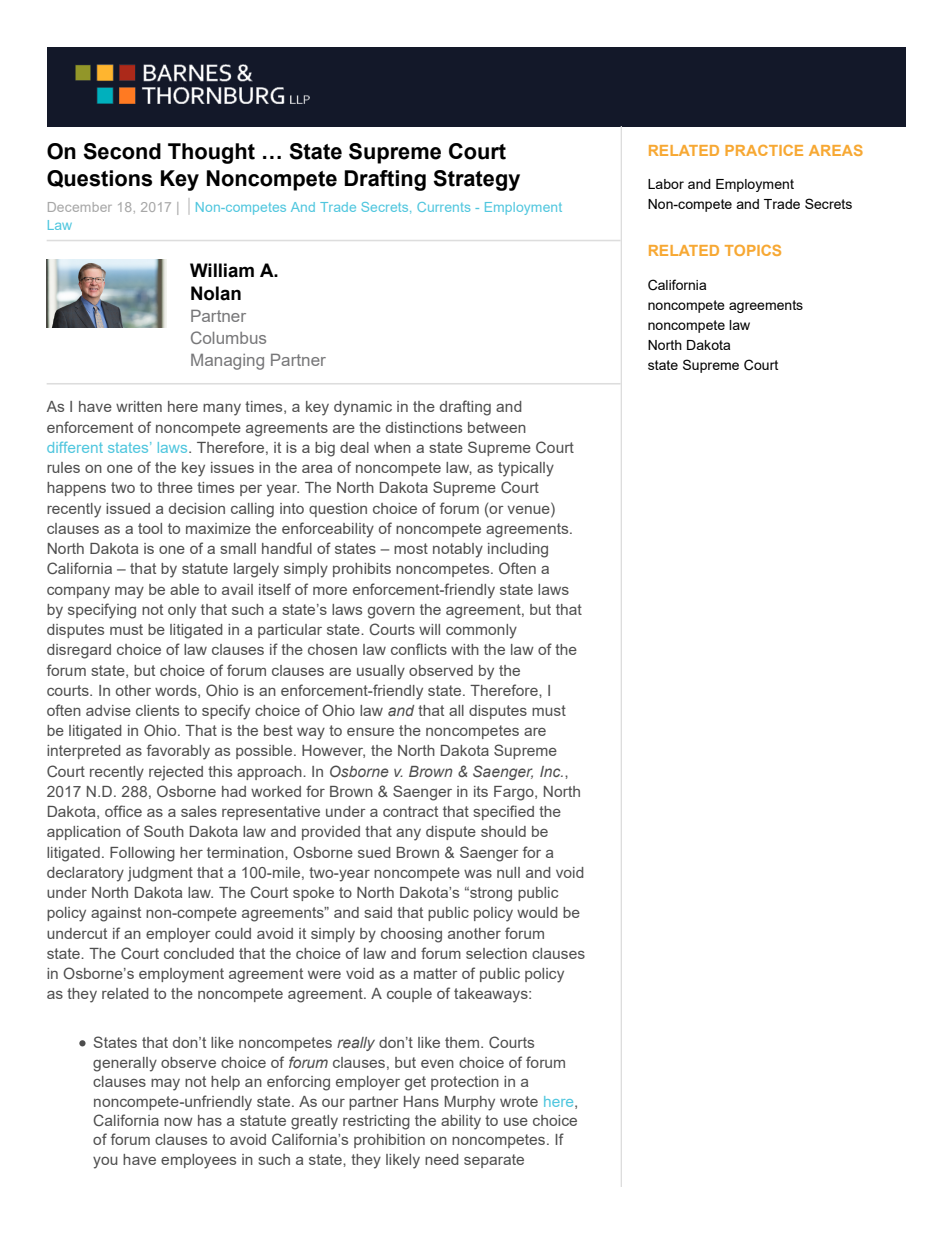 The width and height of the screenshot is (952, 1233). What do you see at coordinates (537, 912) in the screenshot?
I see `would` at bounding box center [537, 912].
